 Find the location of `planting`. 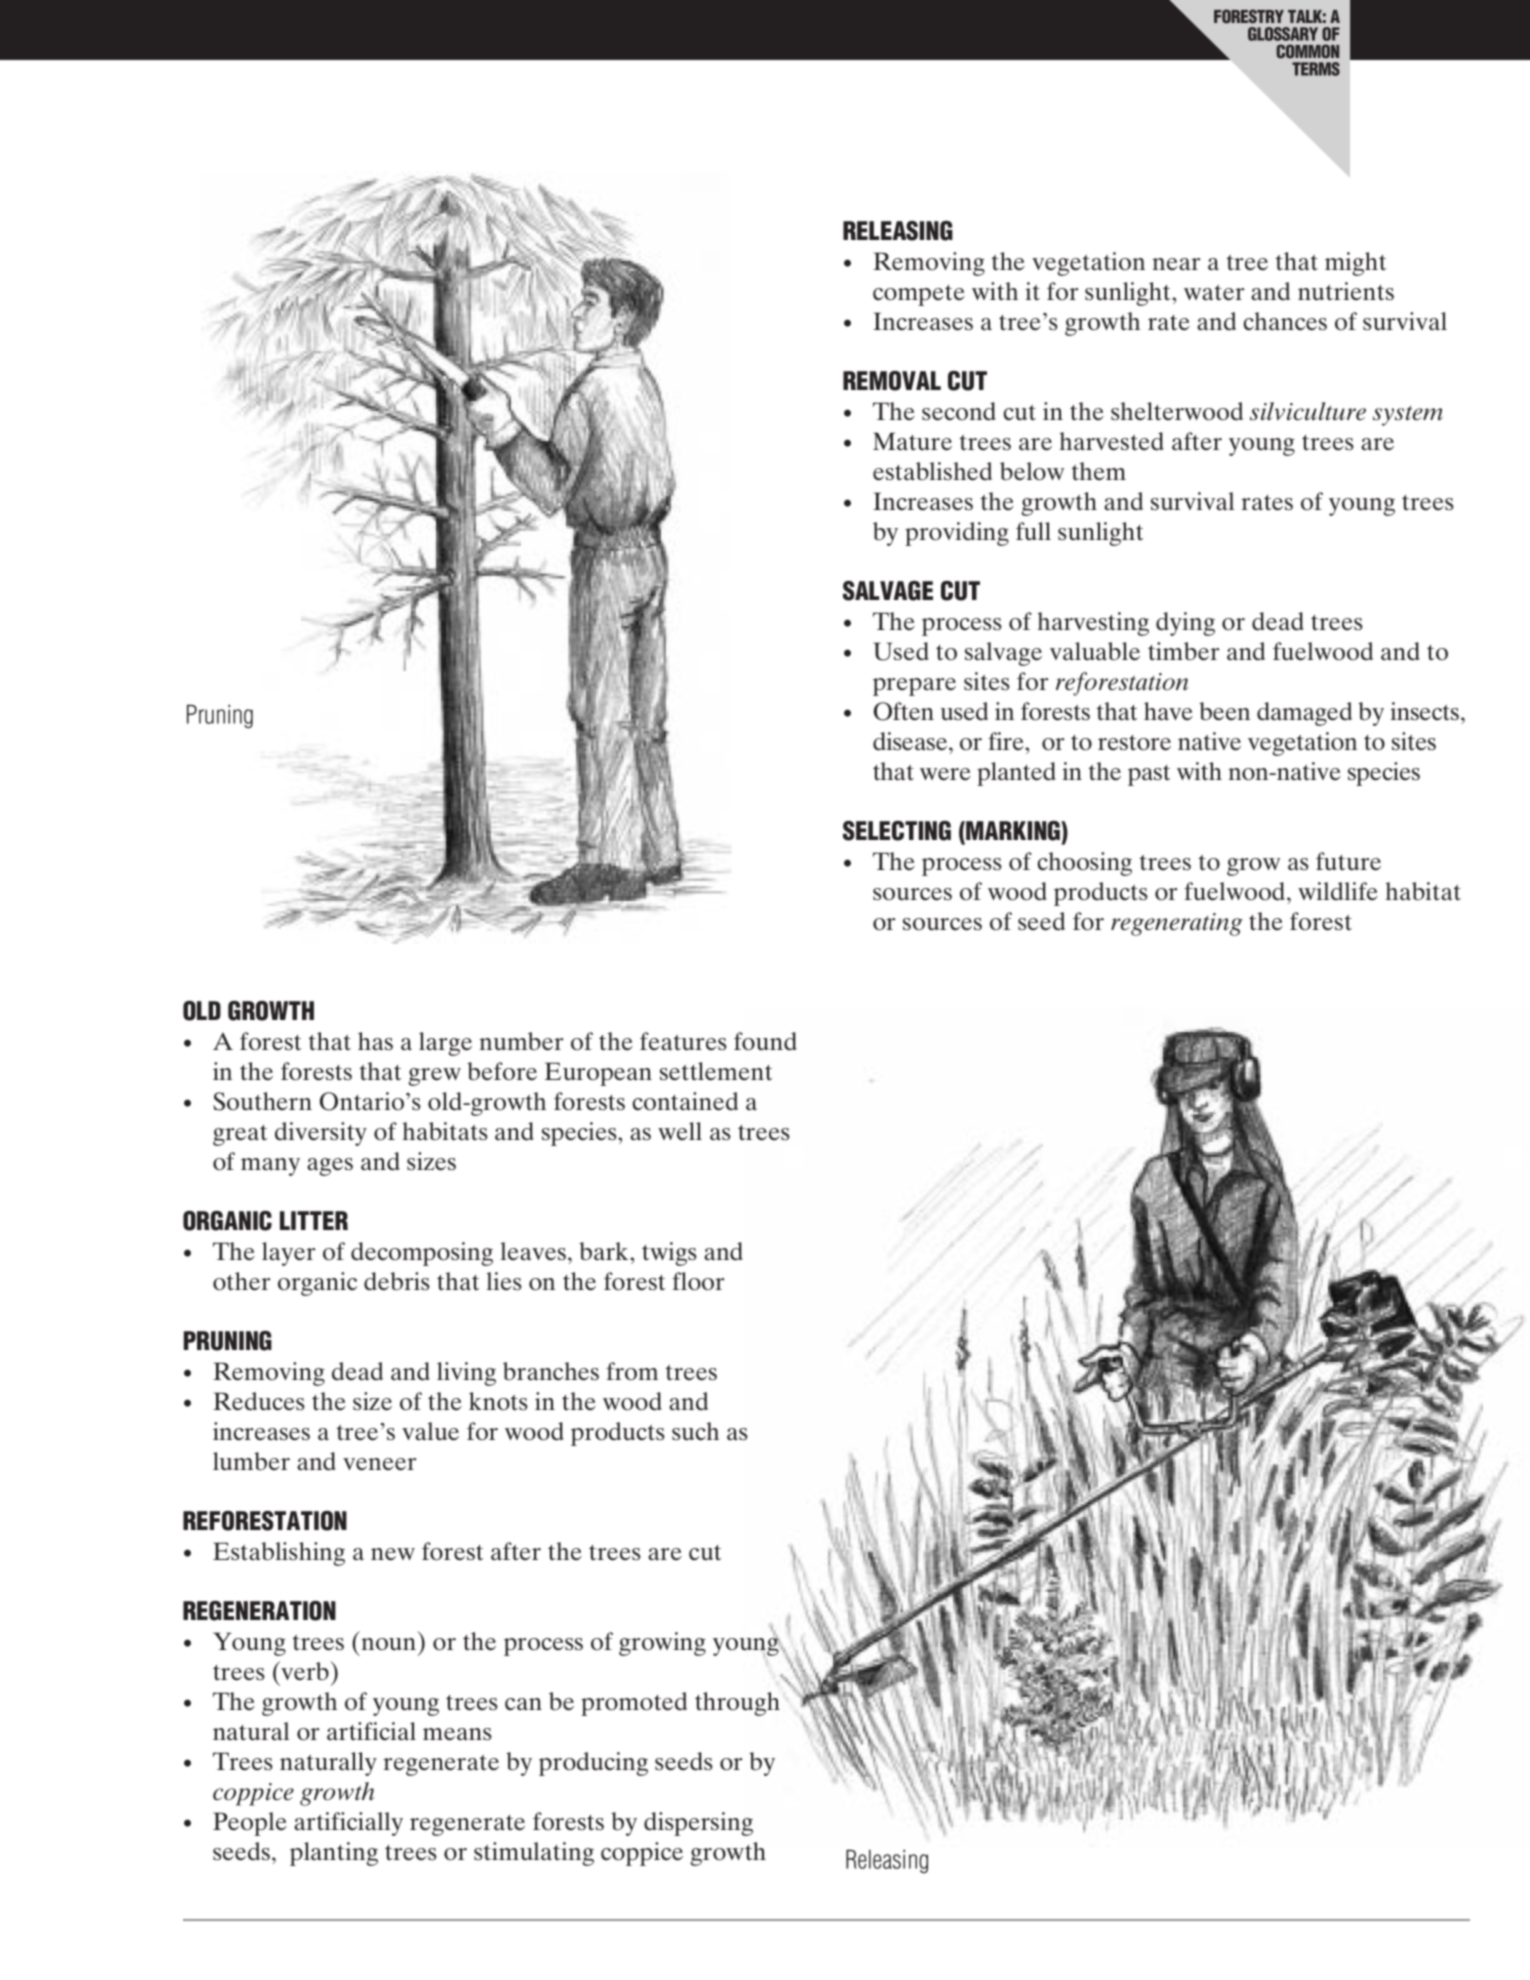

planting is located at coordinates (334, 1854).
